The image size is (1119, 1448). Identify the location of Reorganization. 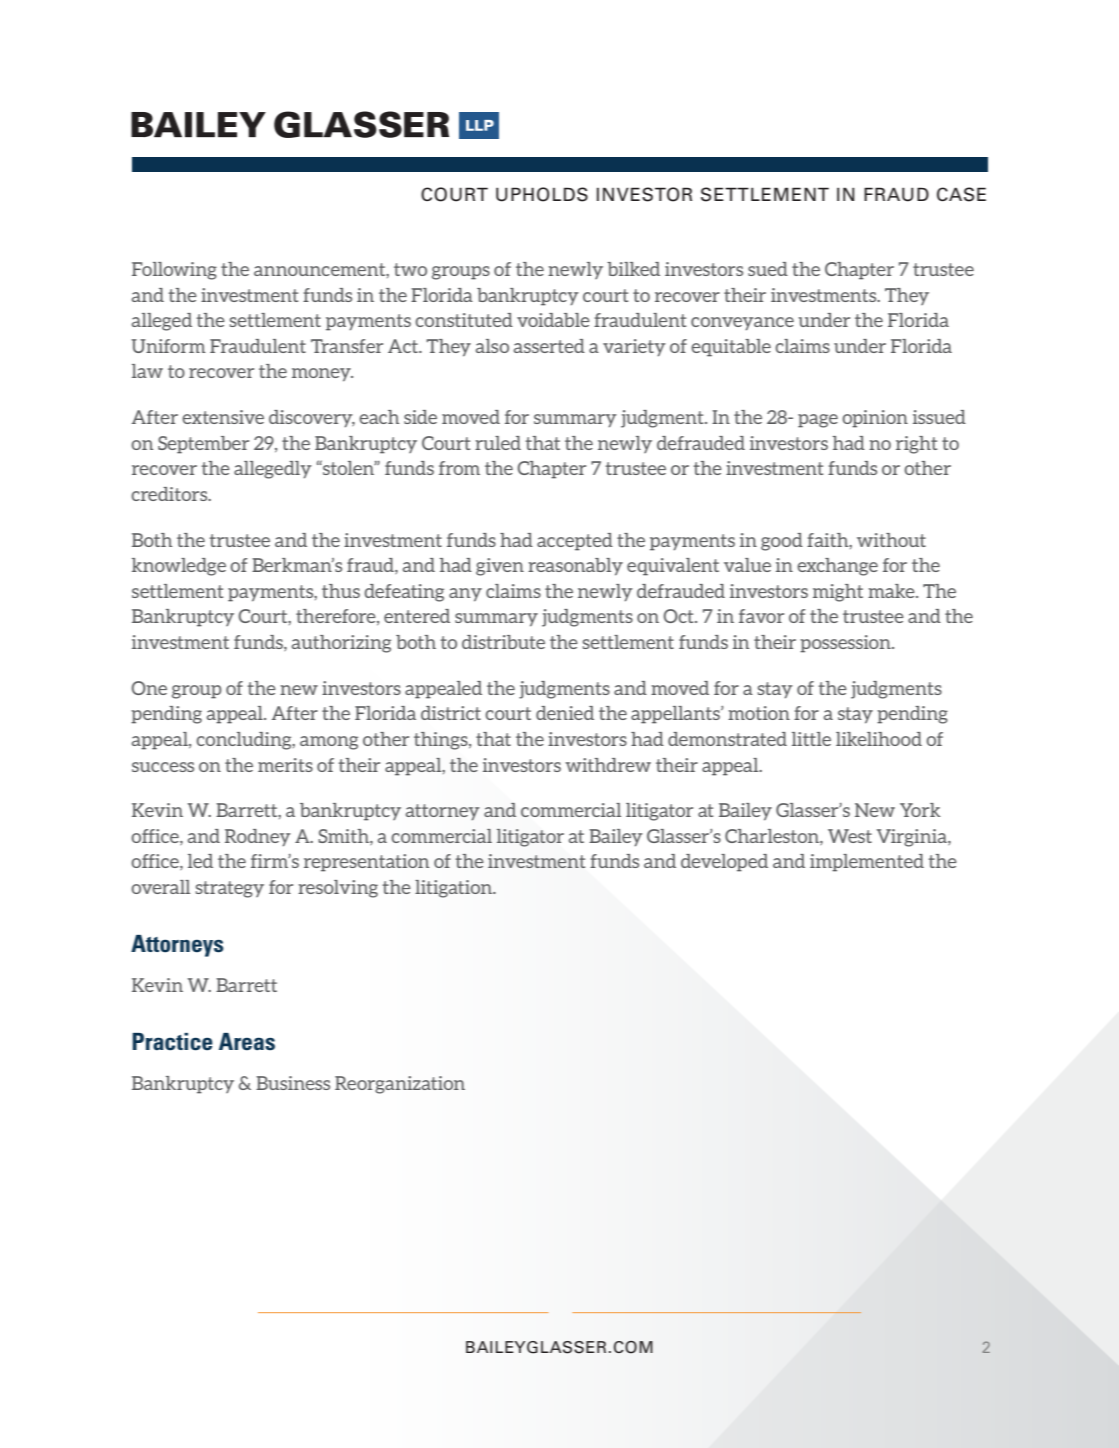
(400, 1085).
